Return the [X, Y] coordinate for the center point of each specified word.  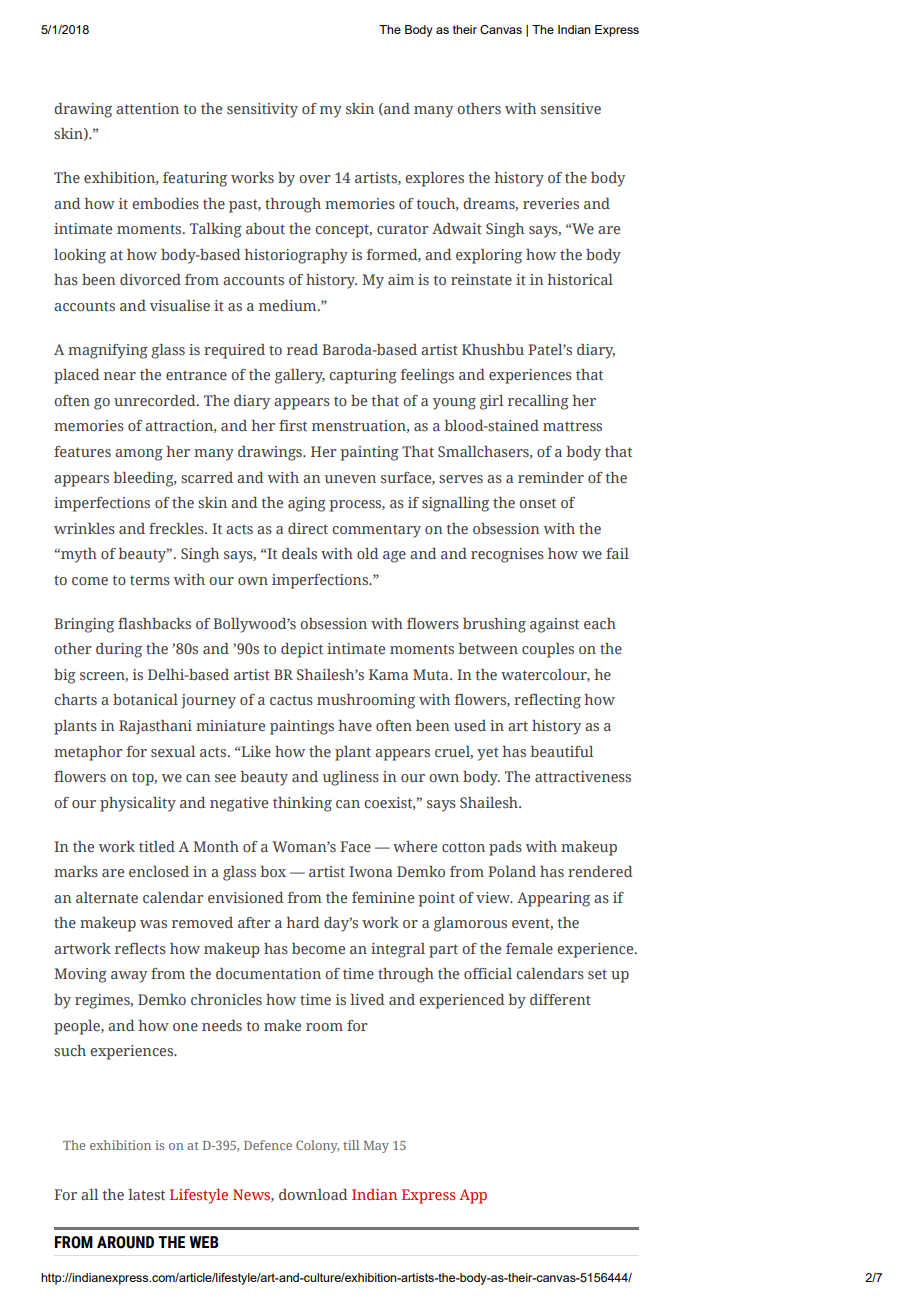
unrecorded [156, 400]
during [119, 650]
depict [302, 650]
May [376, 1147]
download [313, 1194]
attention [147, 108]
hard [303, 922]
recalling [538, 402]
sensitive [571, 108]
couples [548, 650]
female [529, 948]
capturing [363, 376]
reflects [140, 948]
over [315, 179]
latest [146, 1194]
